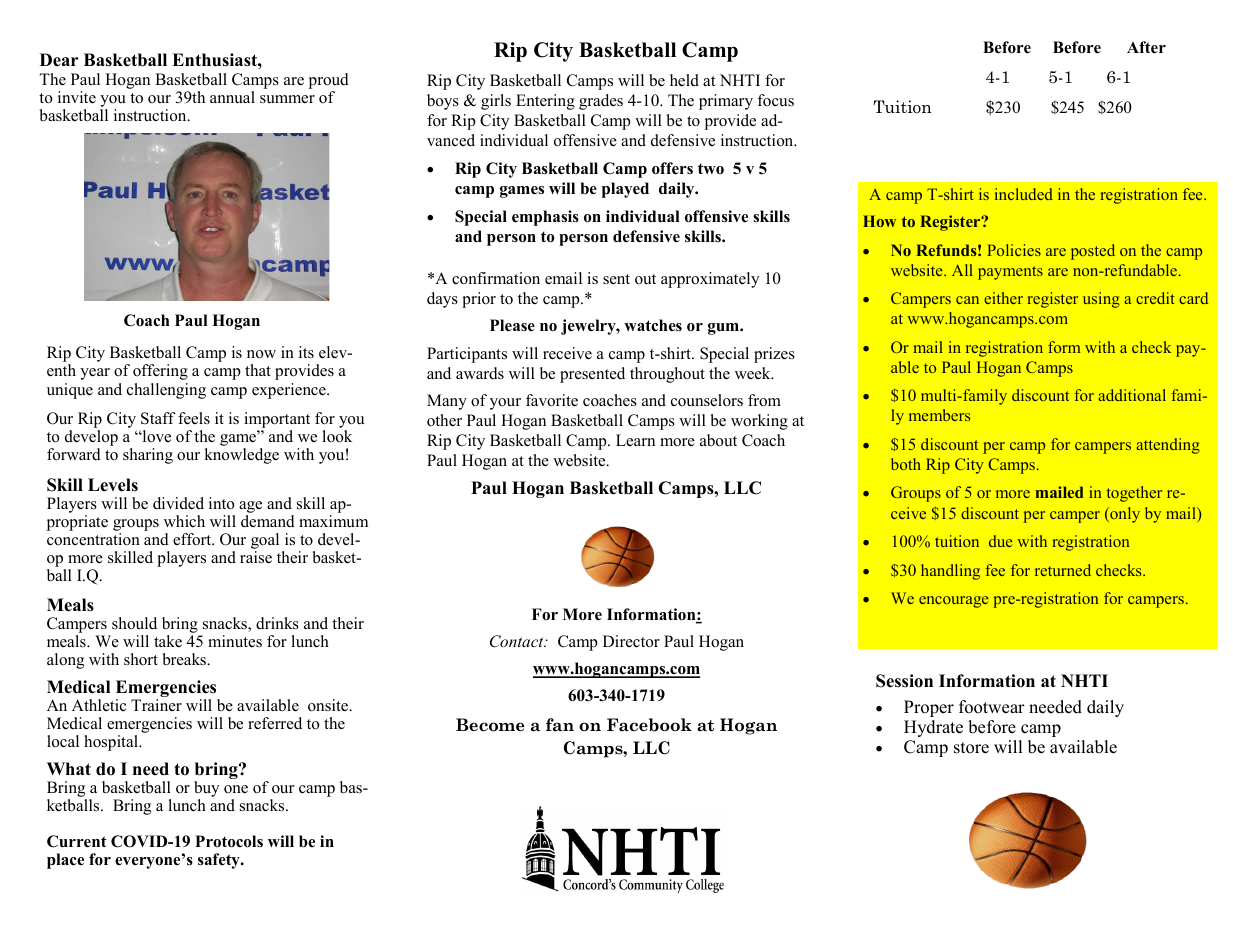 This image has height=952, width=1233. What do you see at coordinates (229, 841) in the image?
I see `Protocols` at bounding box center [229, 841].
